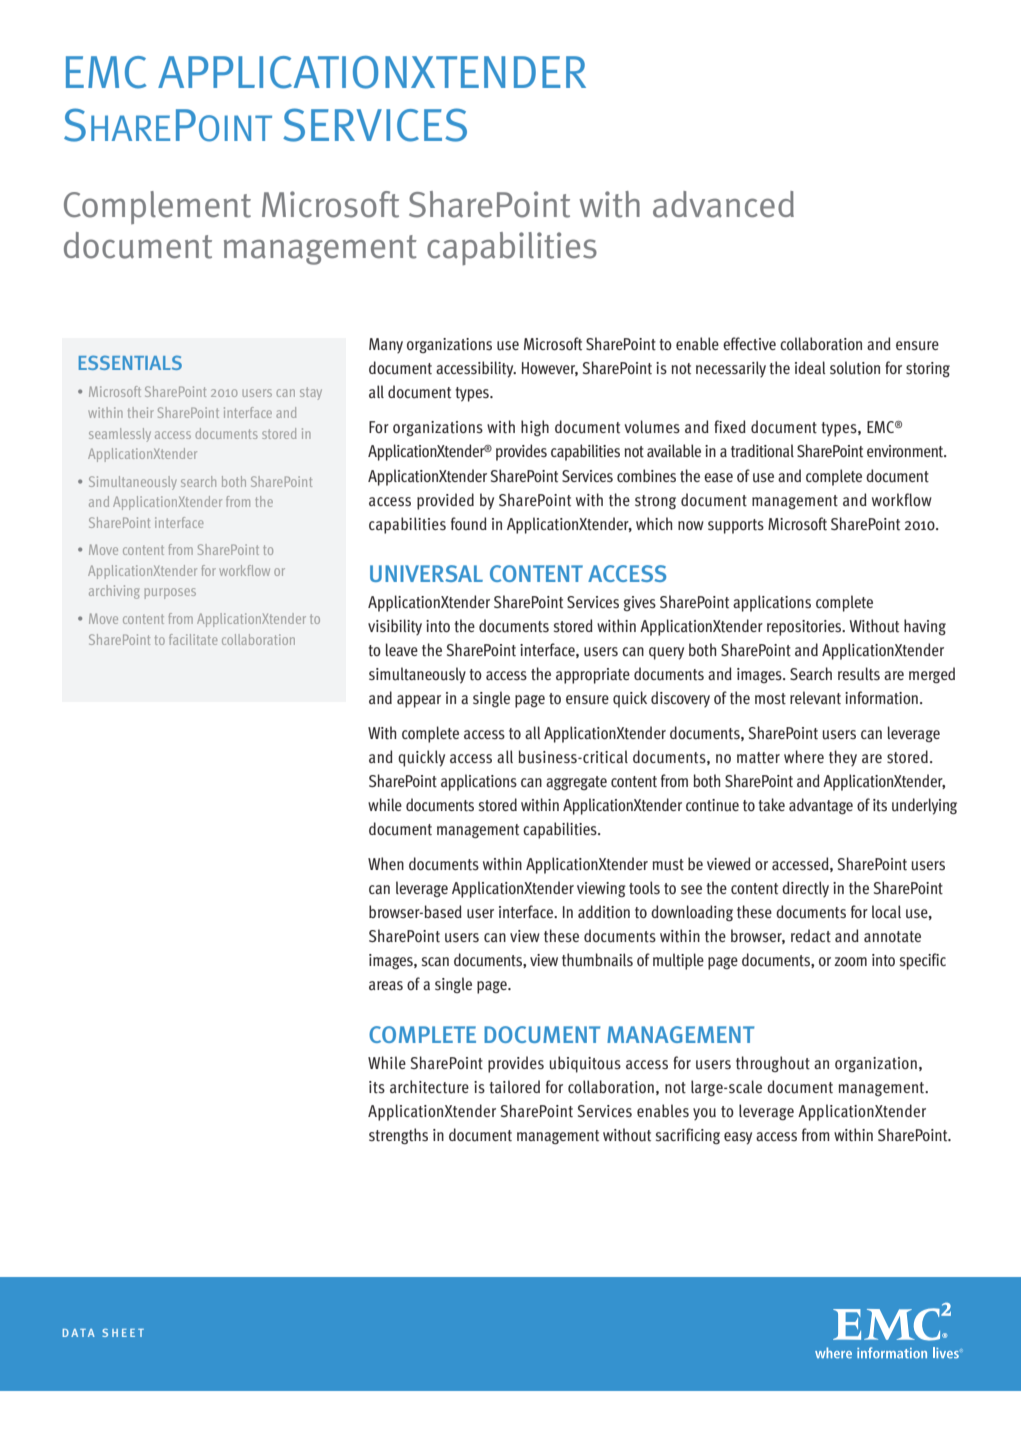 This screenshot has width=1021, height=1445. I want to click on effective, so click(749, 344).
